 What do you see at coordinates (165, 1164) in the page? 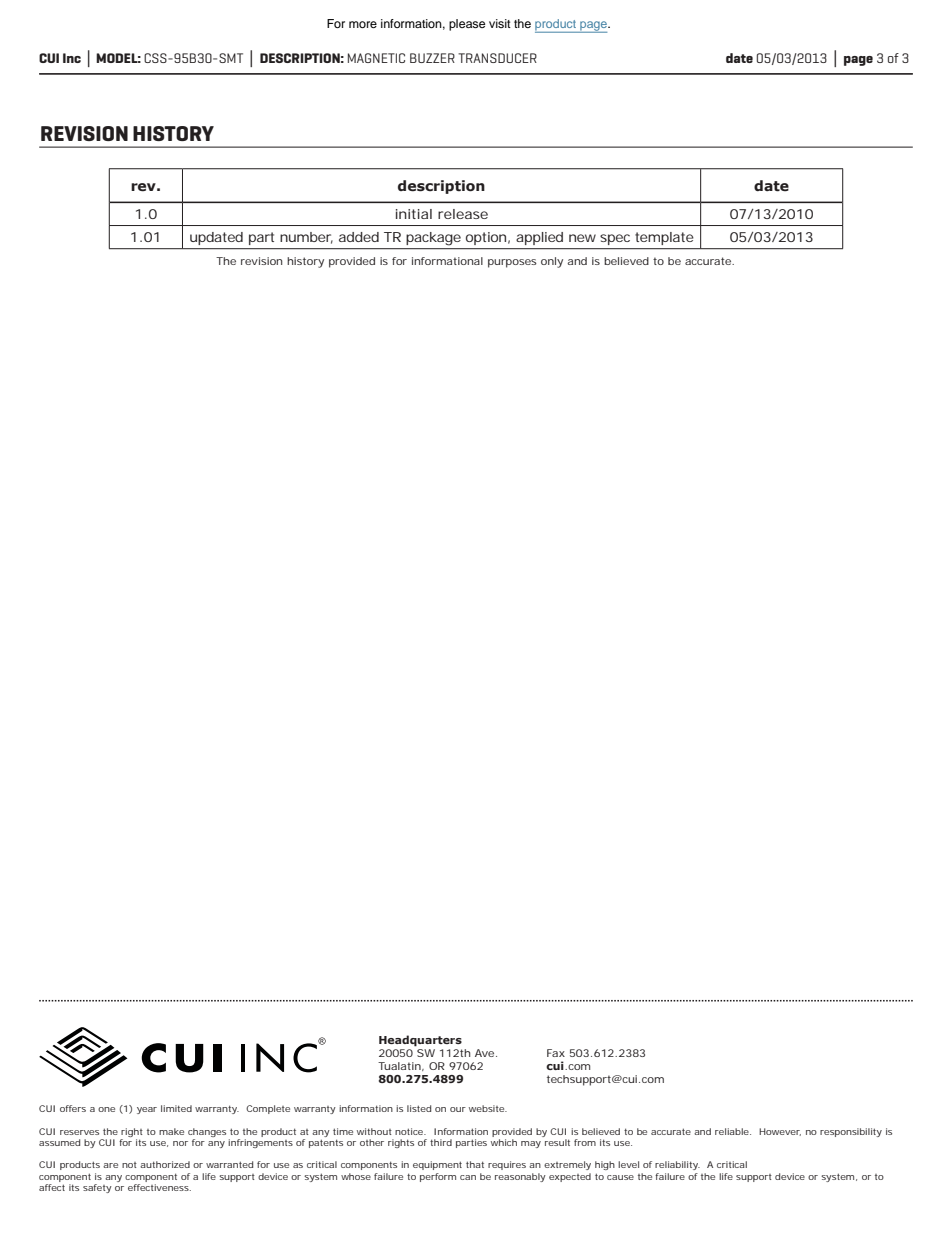
I see `authorized` at bounding box center [165, 1164].
